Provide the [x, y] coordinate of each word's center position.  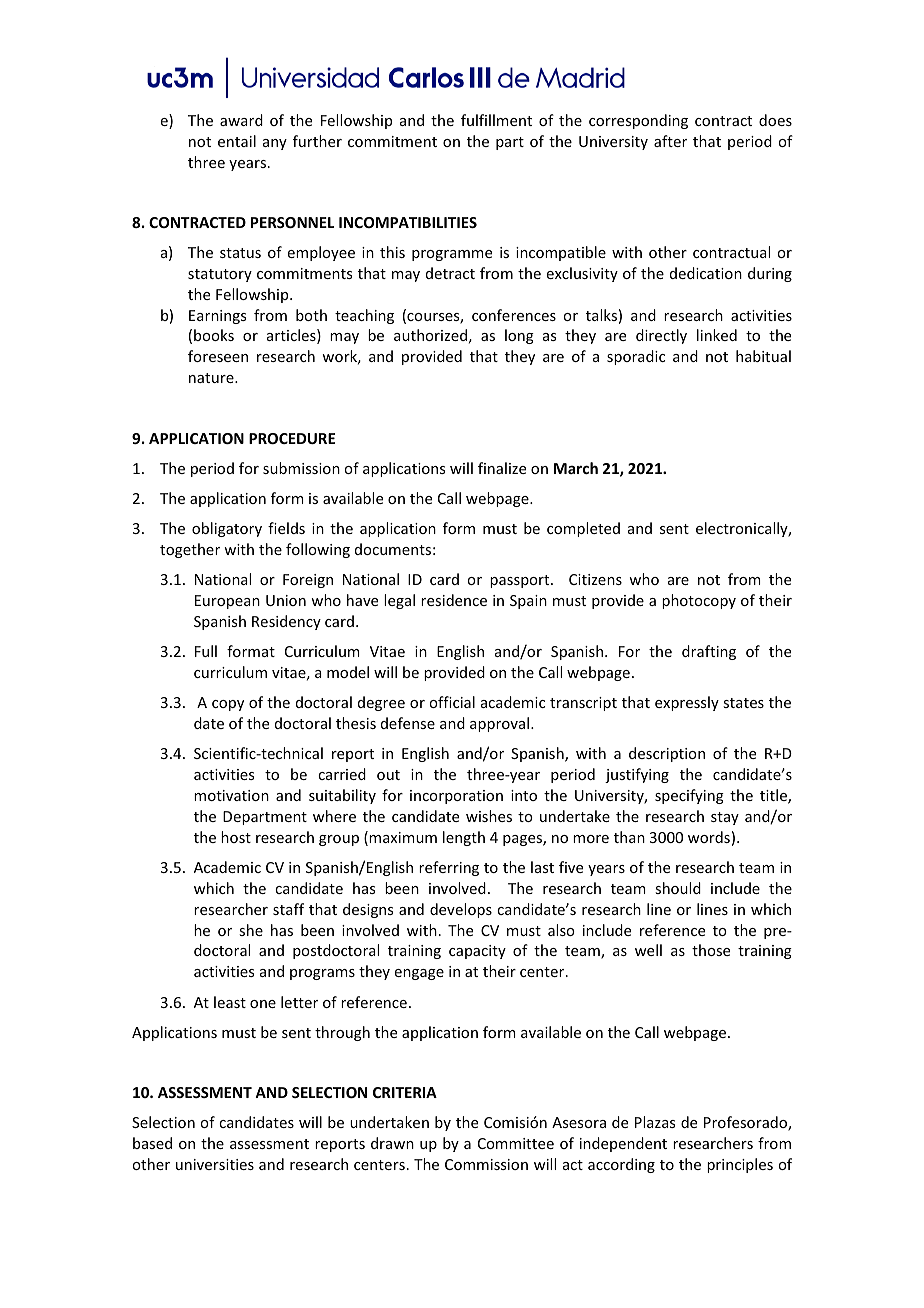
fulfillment [496, 120]
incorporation [456, 797]
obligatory [227, 529]
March [576, 468]
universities [215, 1164]
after [670, 141]
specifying [689, 796]
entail [237, 141]
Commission [486, 1164]
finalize [502, 468]
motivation [231, 795]
